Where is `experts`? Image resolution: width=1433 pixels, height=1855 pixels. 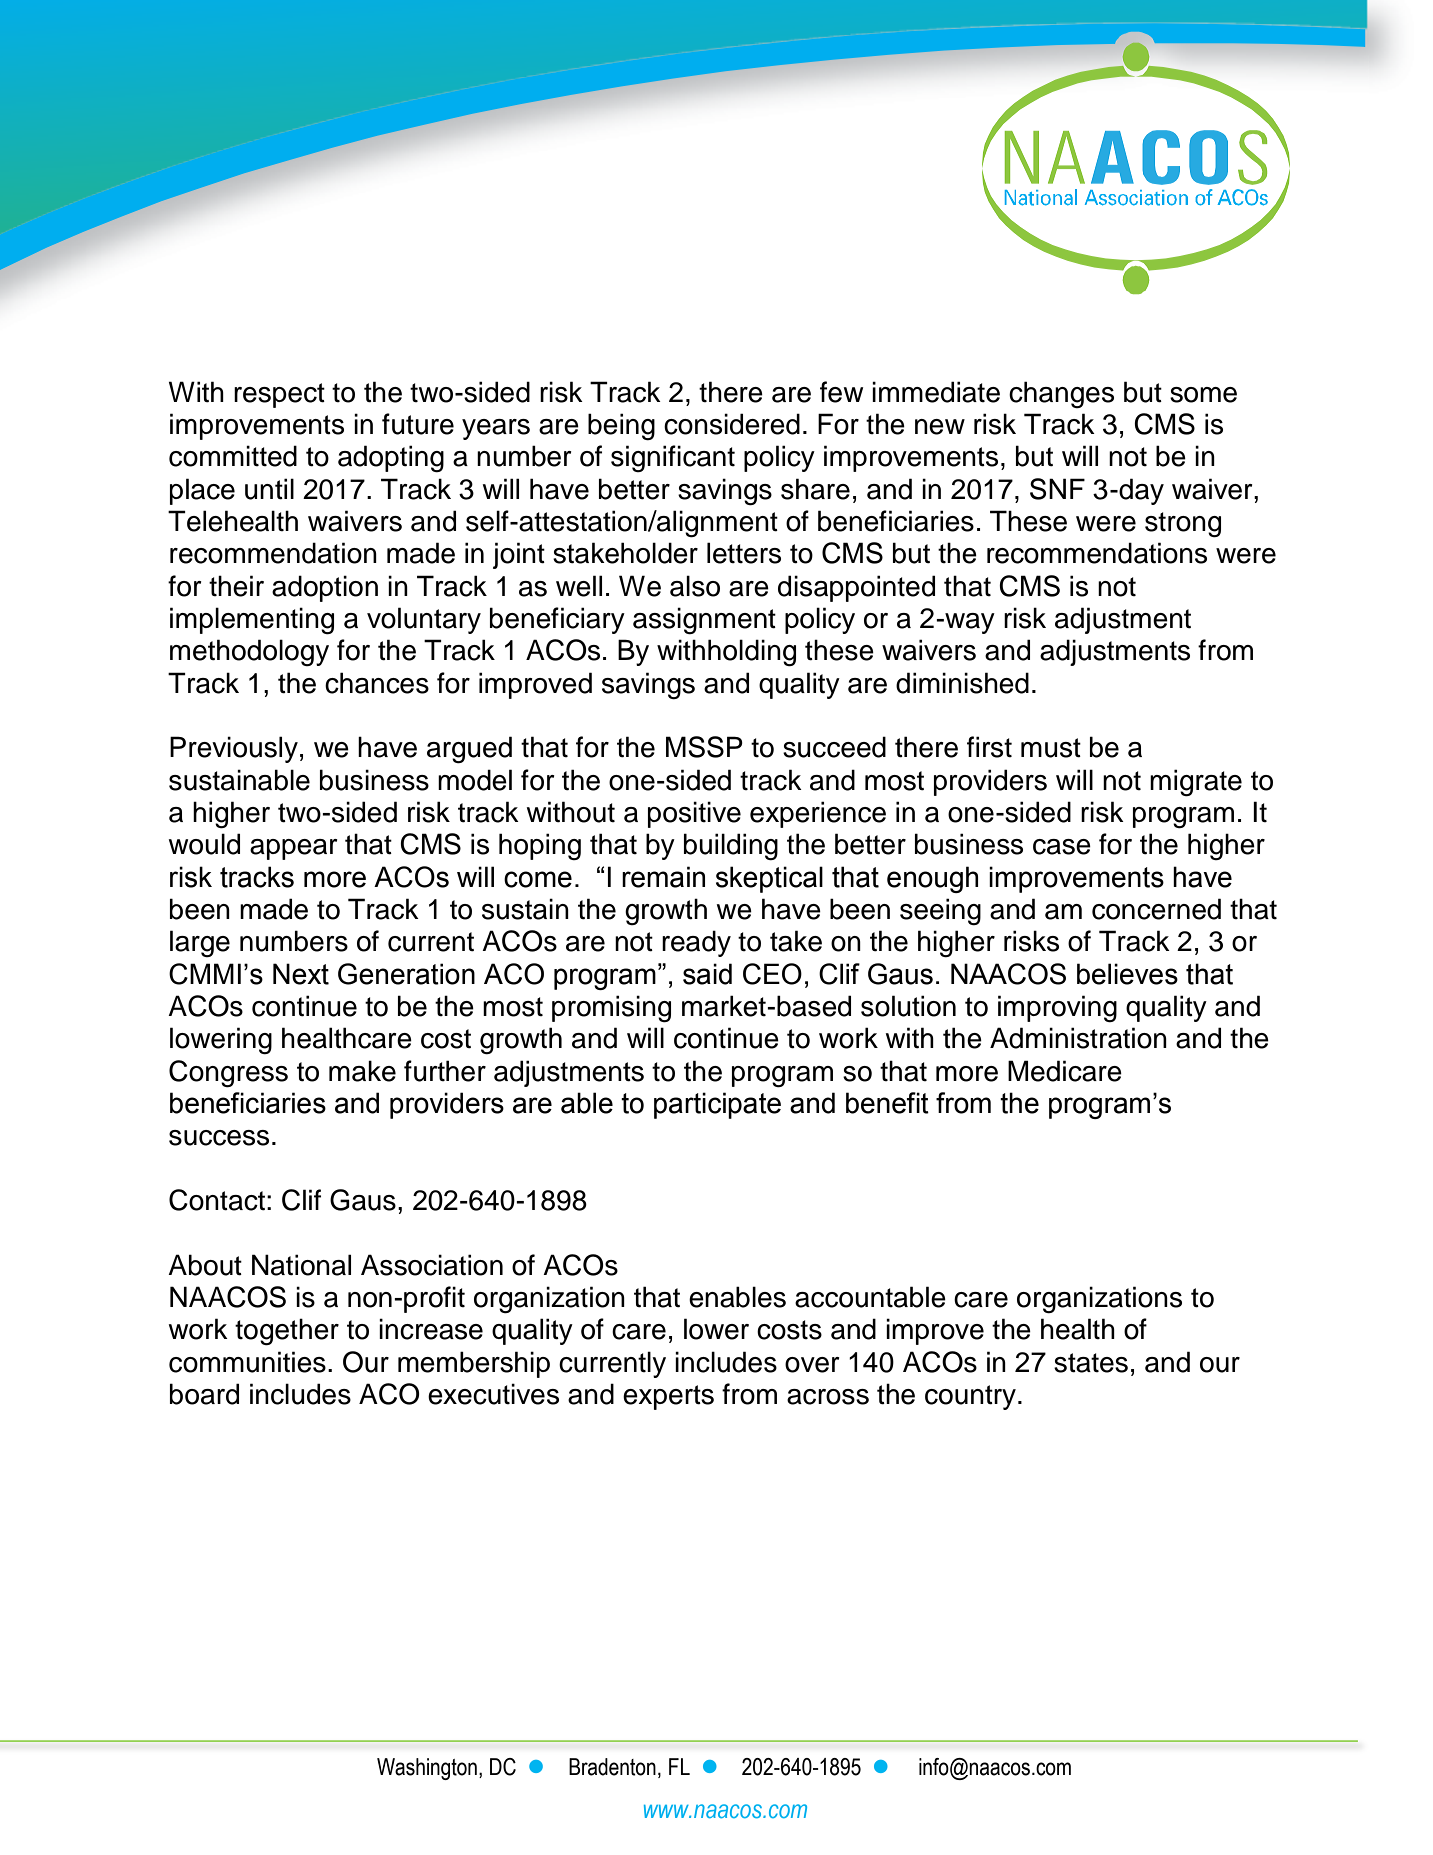 experts is located at coordinates (668, 1397).
